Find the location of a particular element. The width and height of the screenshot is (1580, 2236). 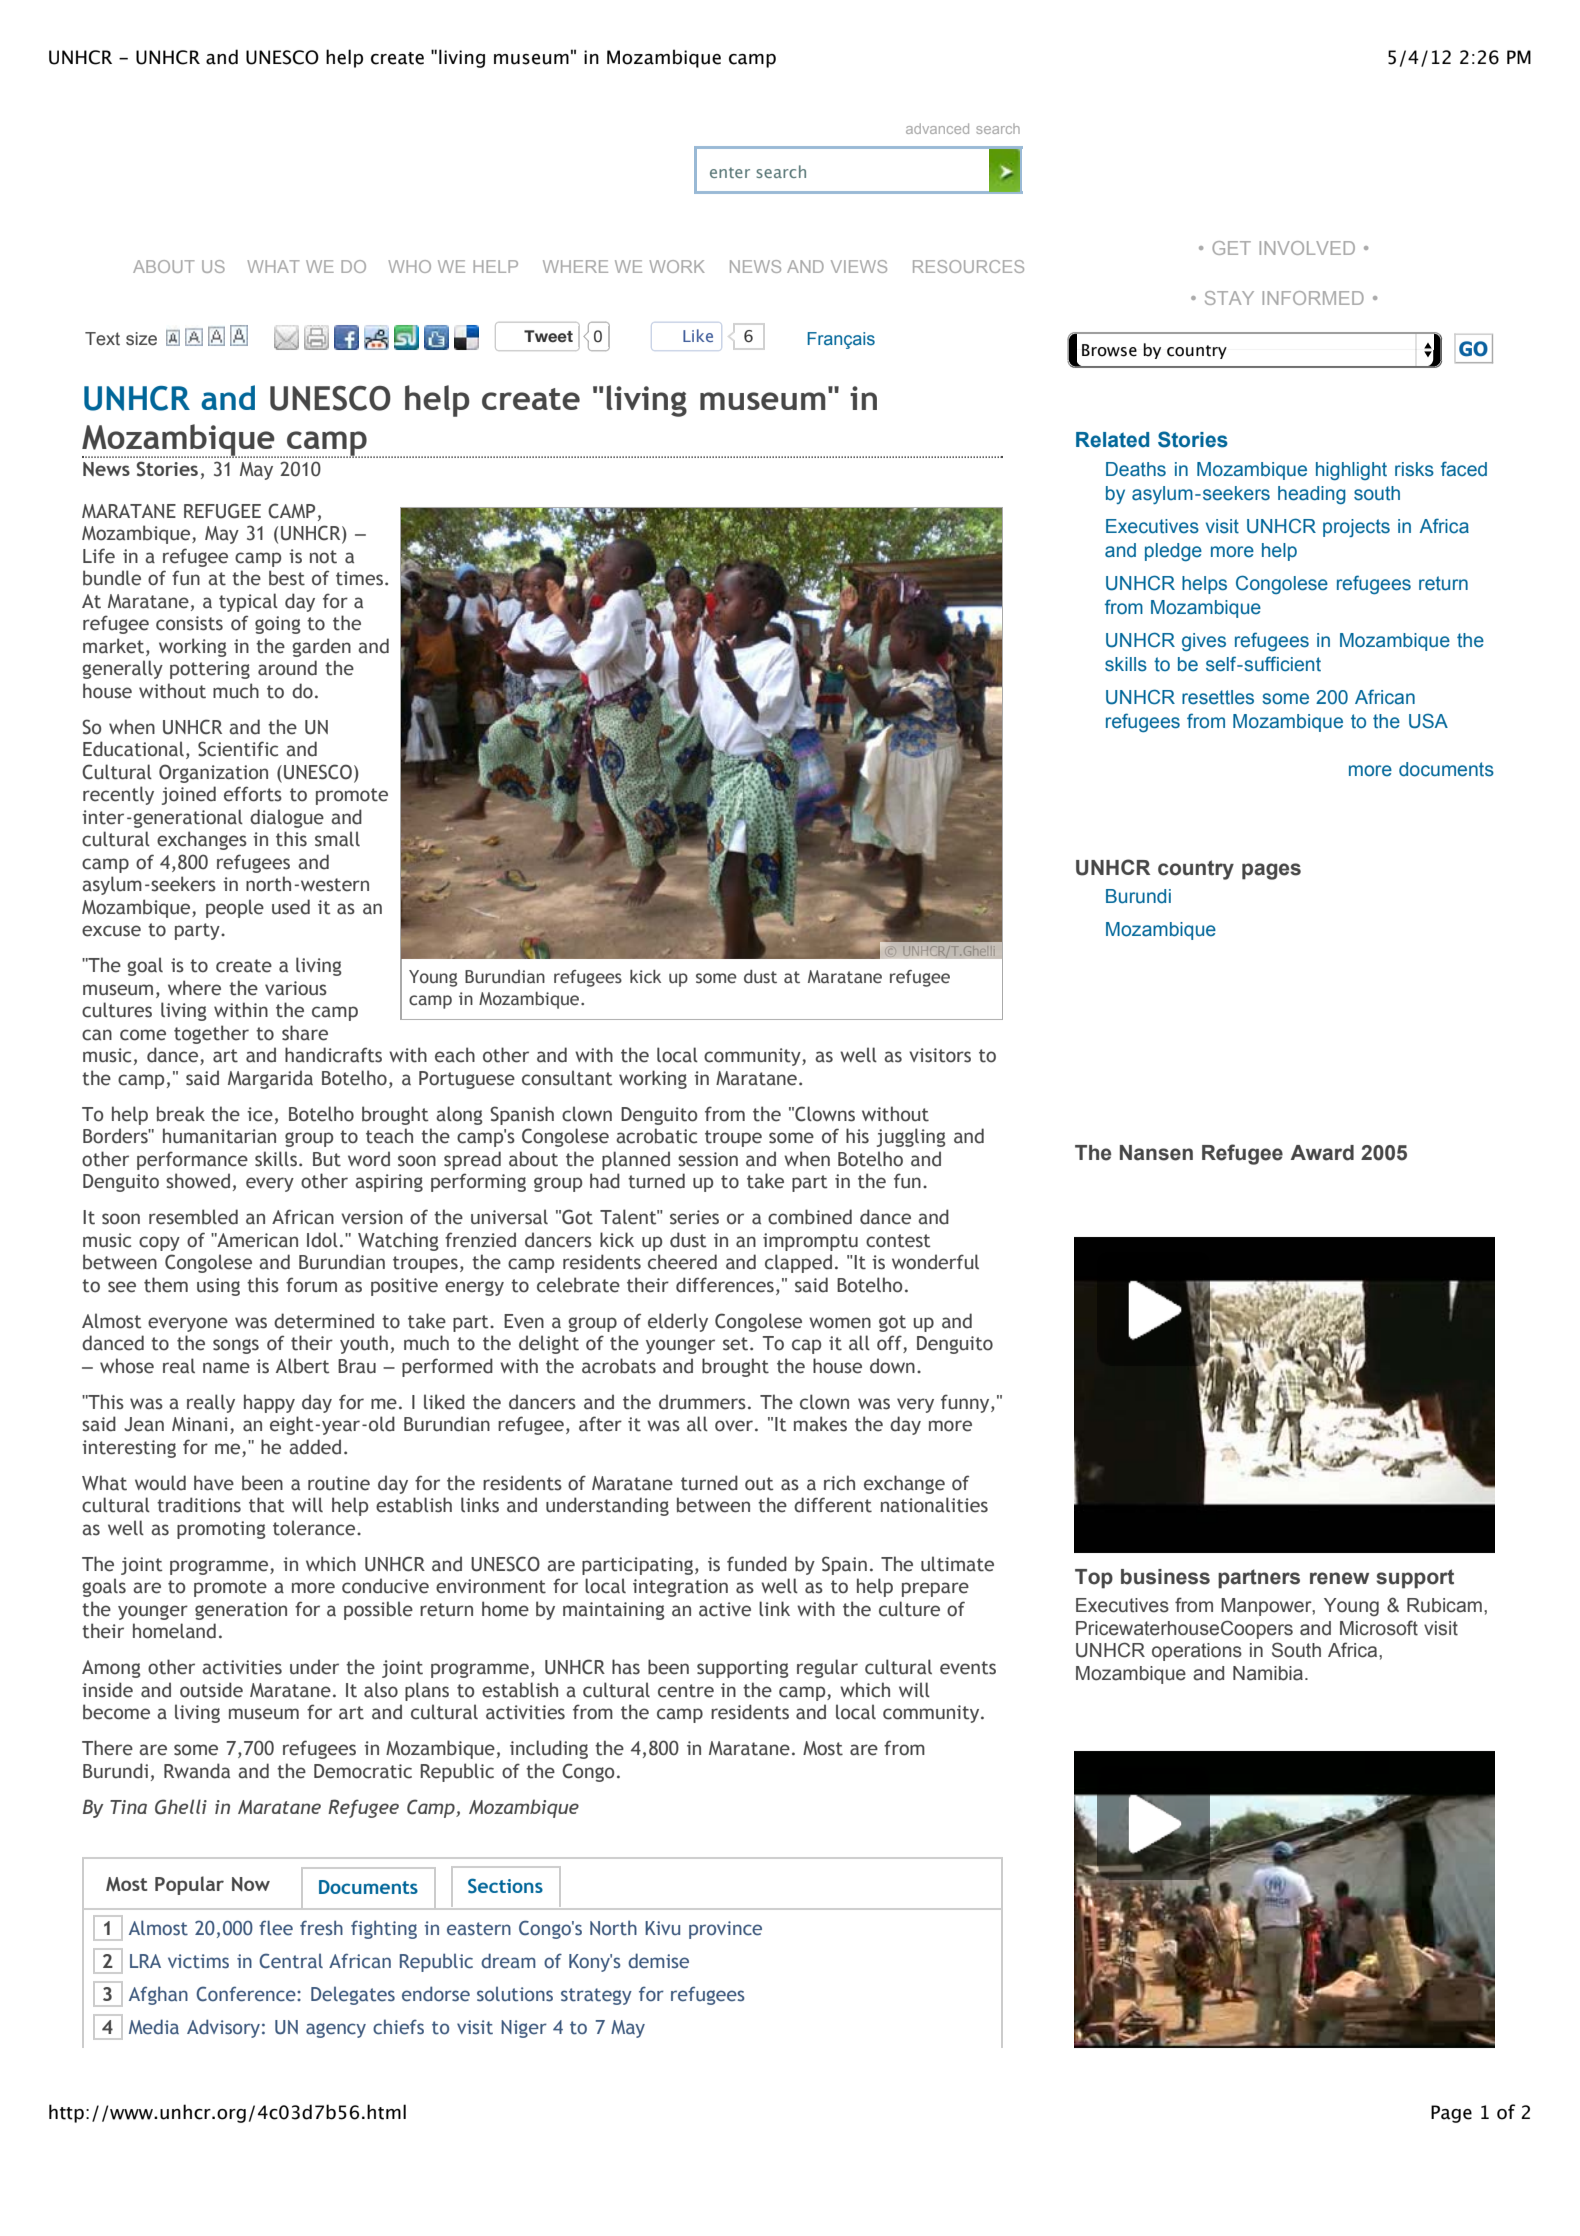

Browse is located at coordinates (1109, 350).
